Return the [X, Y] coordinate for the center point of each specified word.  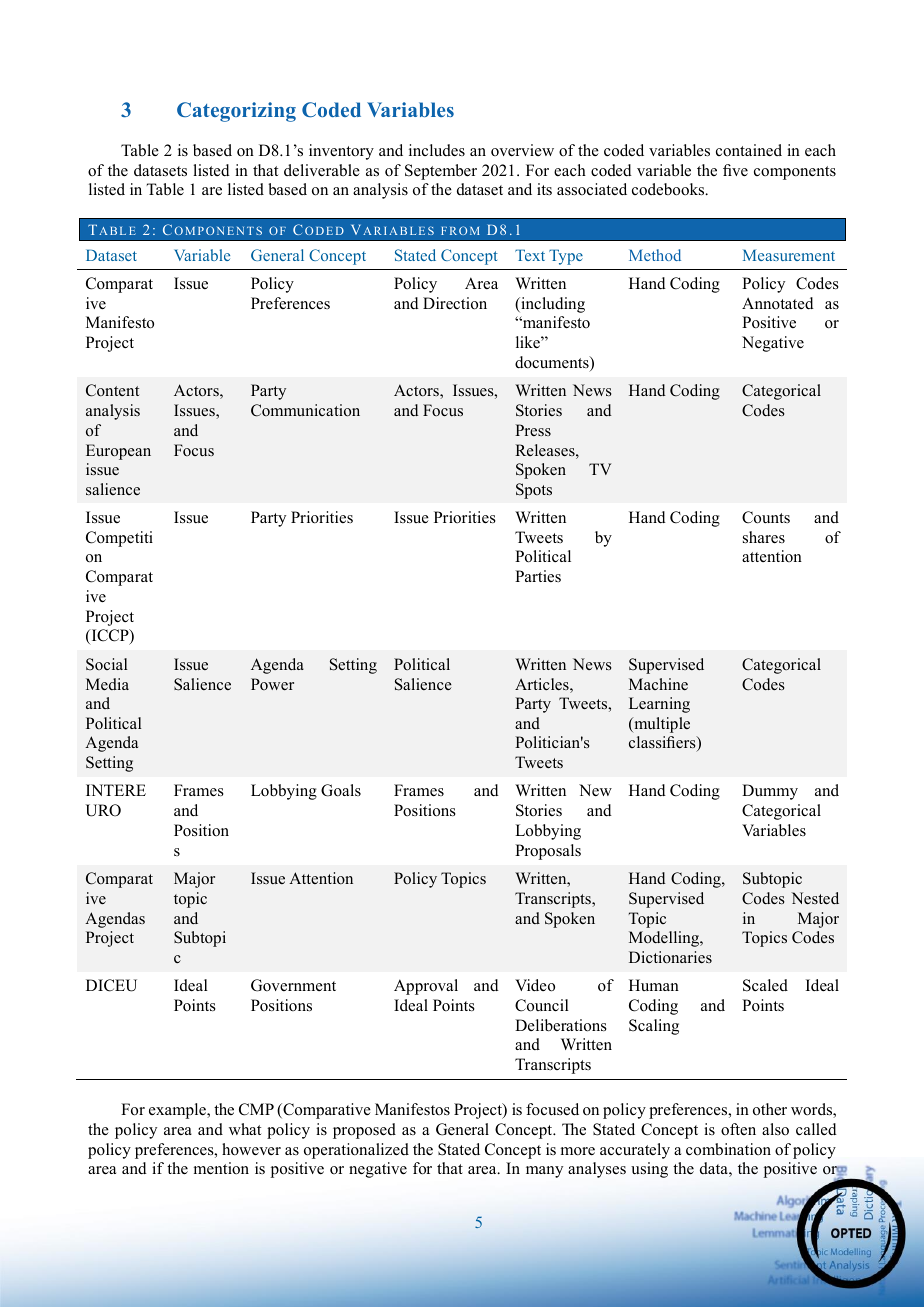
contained [749, 150]
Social [107, 664]
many [544, 1172]
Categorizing [236, 112]
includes [437, 150]
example [178, 1111]
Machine [658, 684]
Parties [538, 576]
